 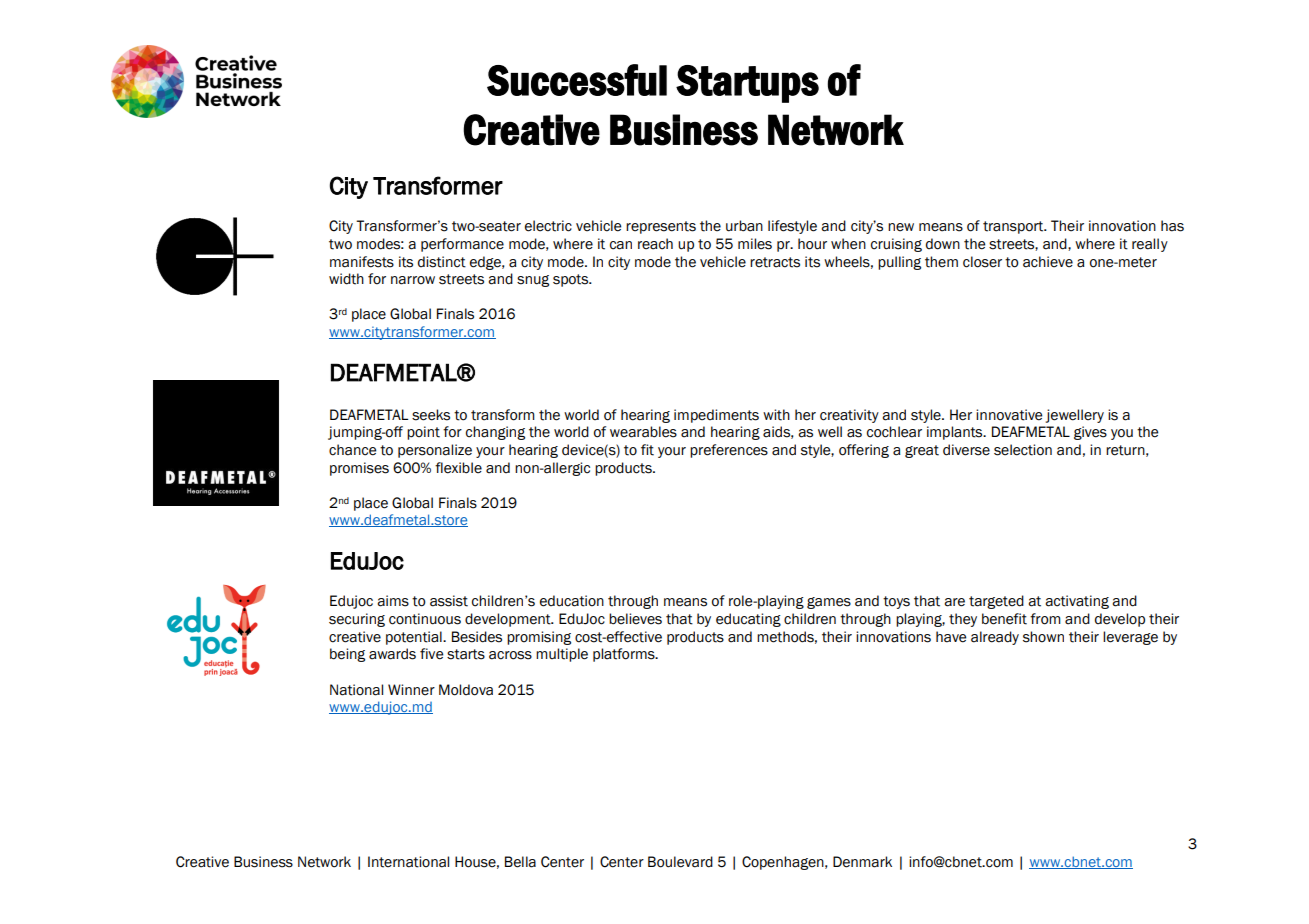 I want to click on Successful, so click(x=577, y=80).
